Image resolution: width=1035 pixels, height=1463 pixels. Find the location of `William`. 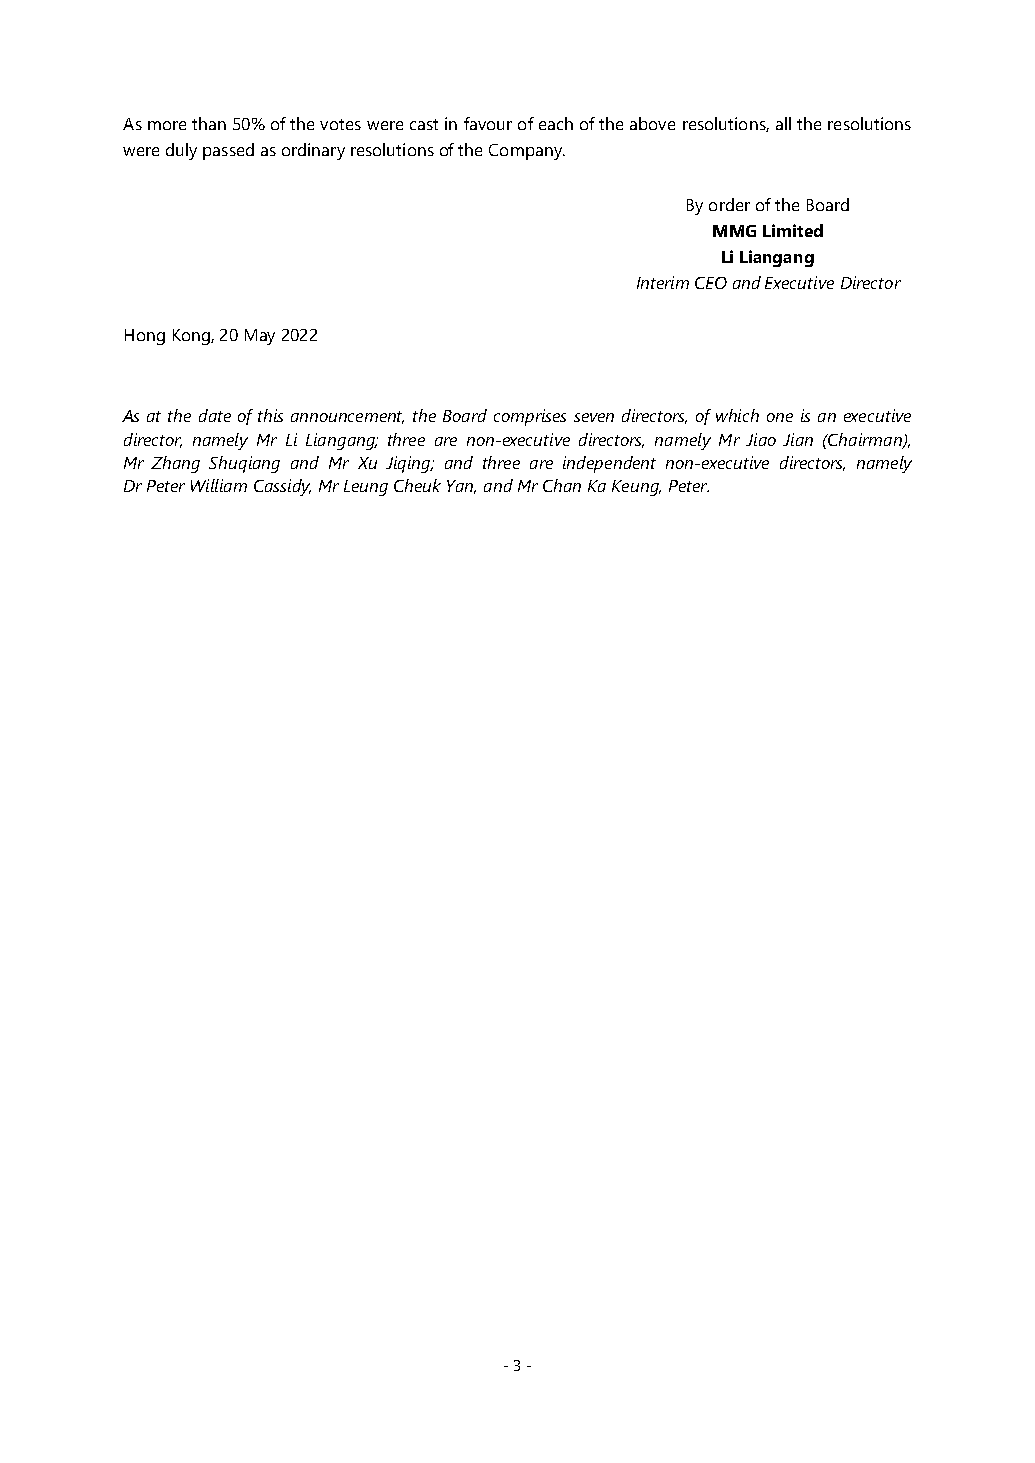

William is located at coordinates (219, 485).
